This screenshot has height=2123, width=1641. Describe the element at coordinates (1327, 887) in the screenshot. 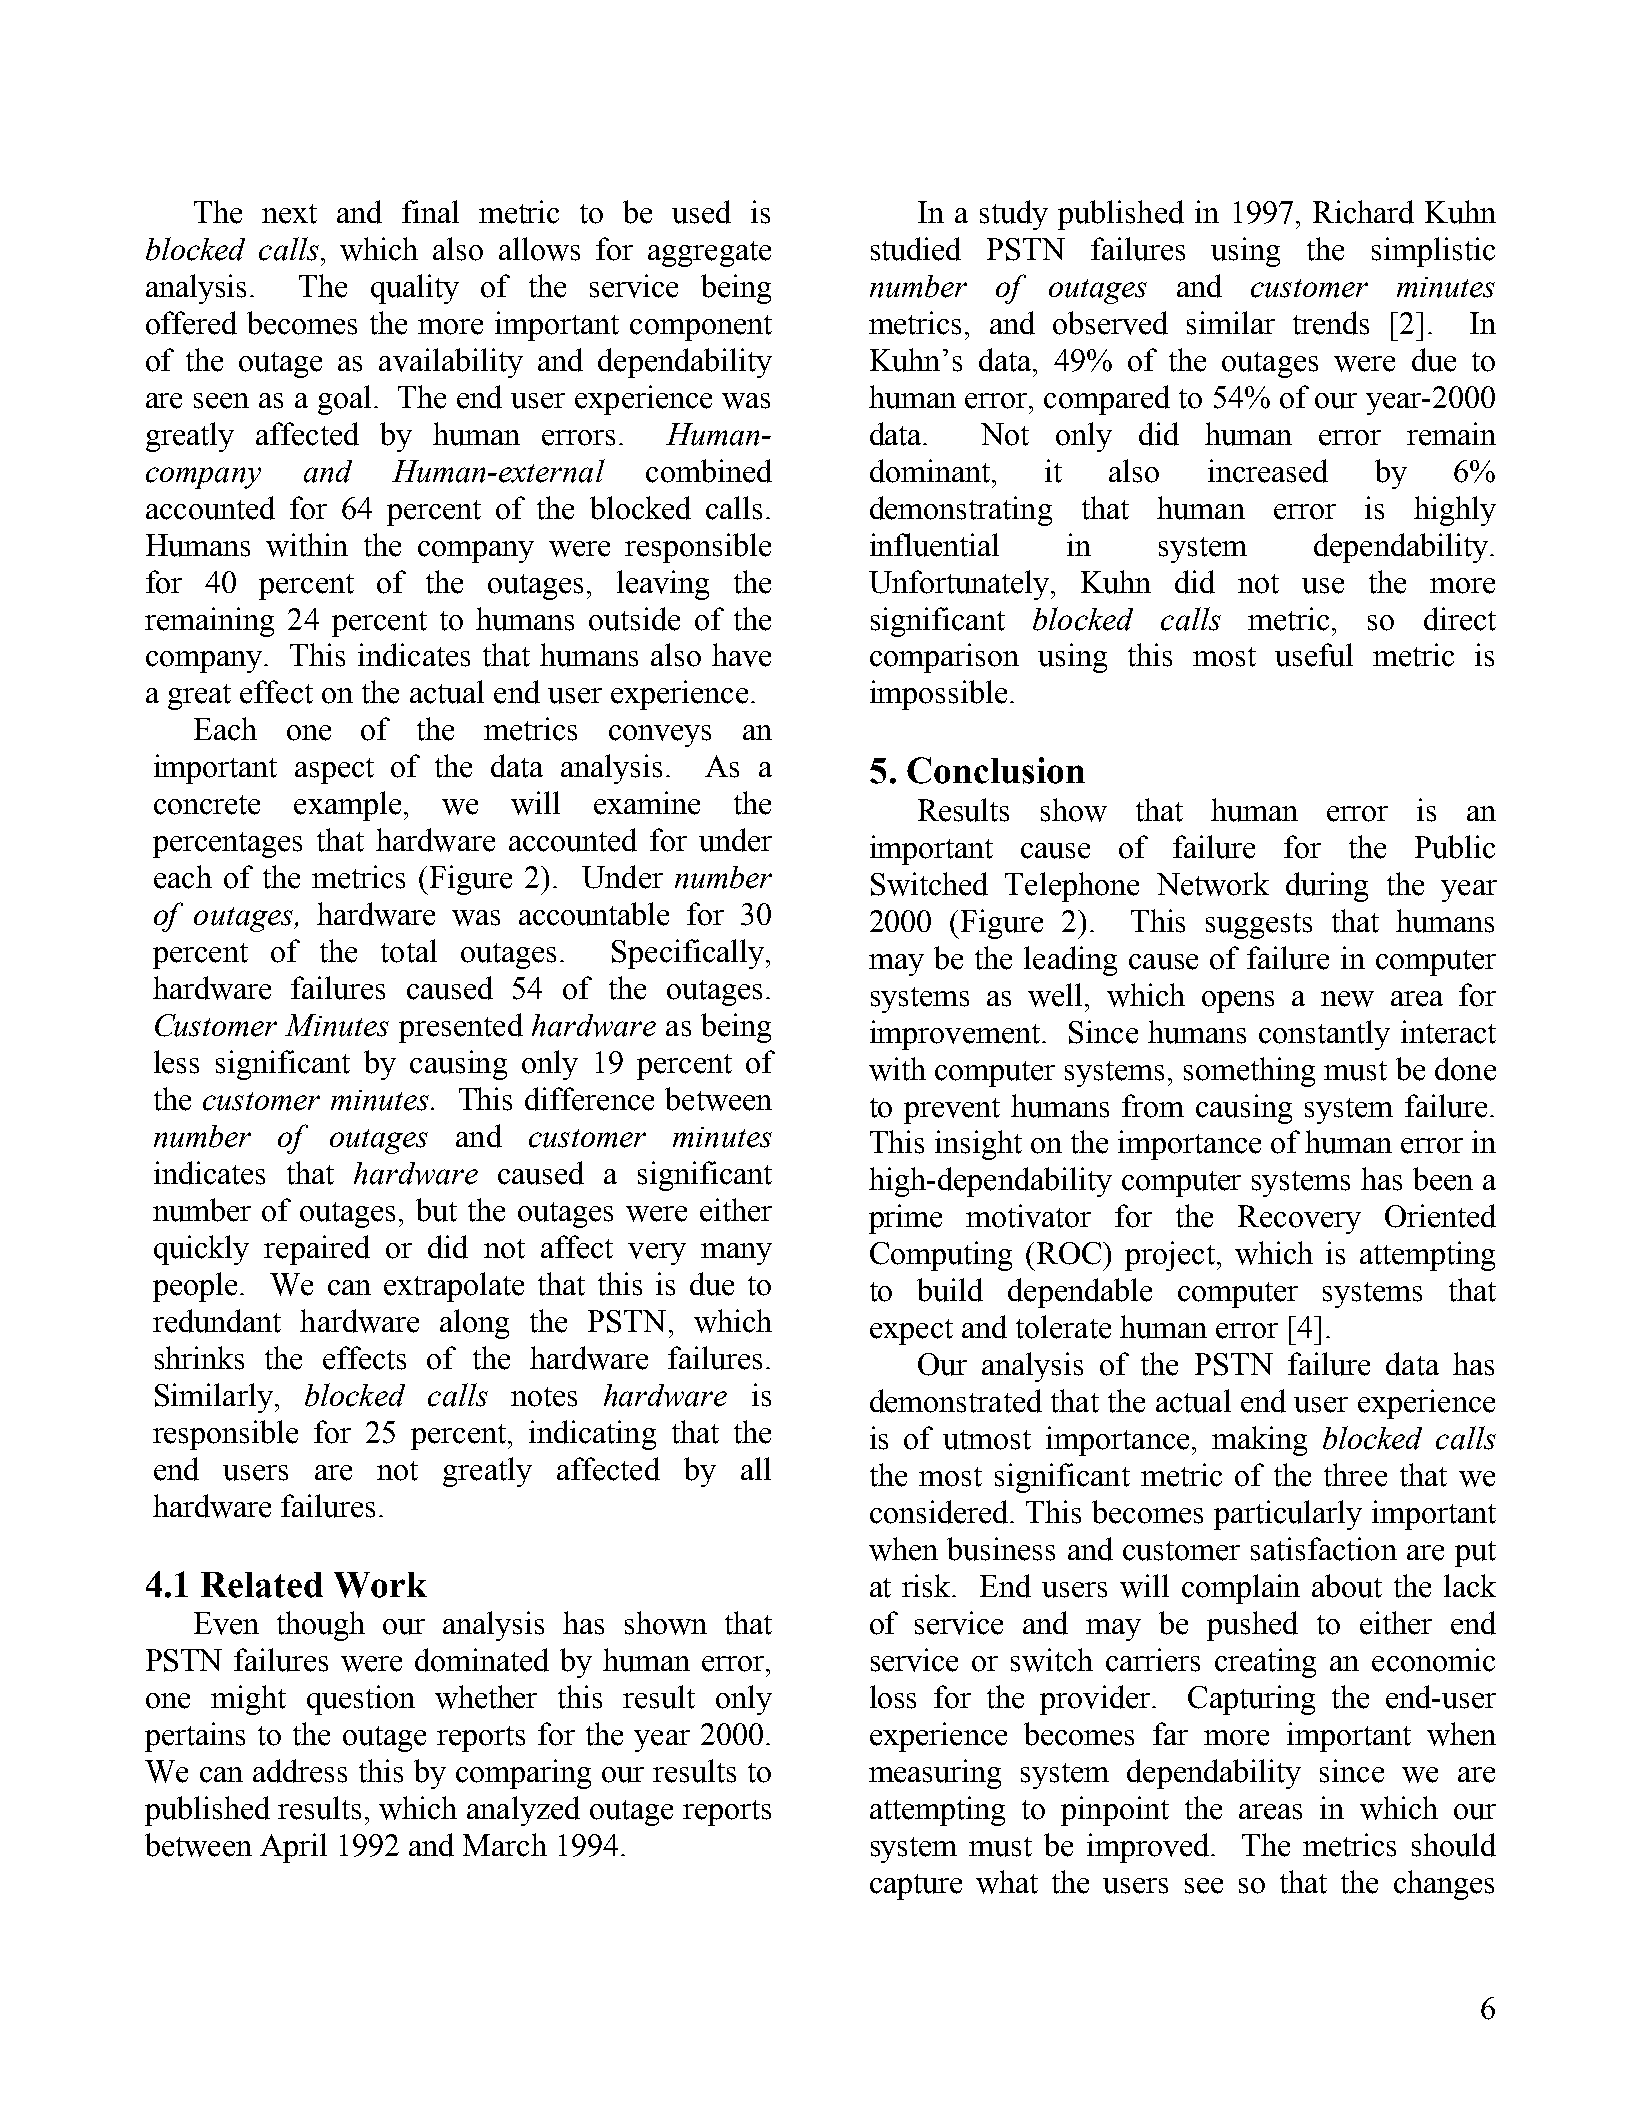

I see `during` at that location.
